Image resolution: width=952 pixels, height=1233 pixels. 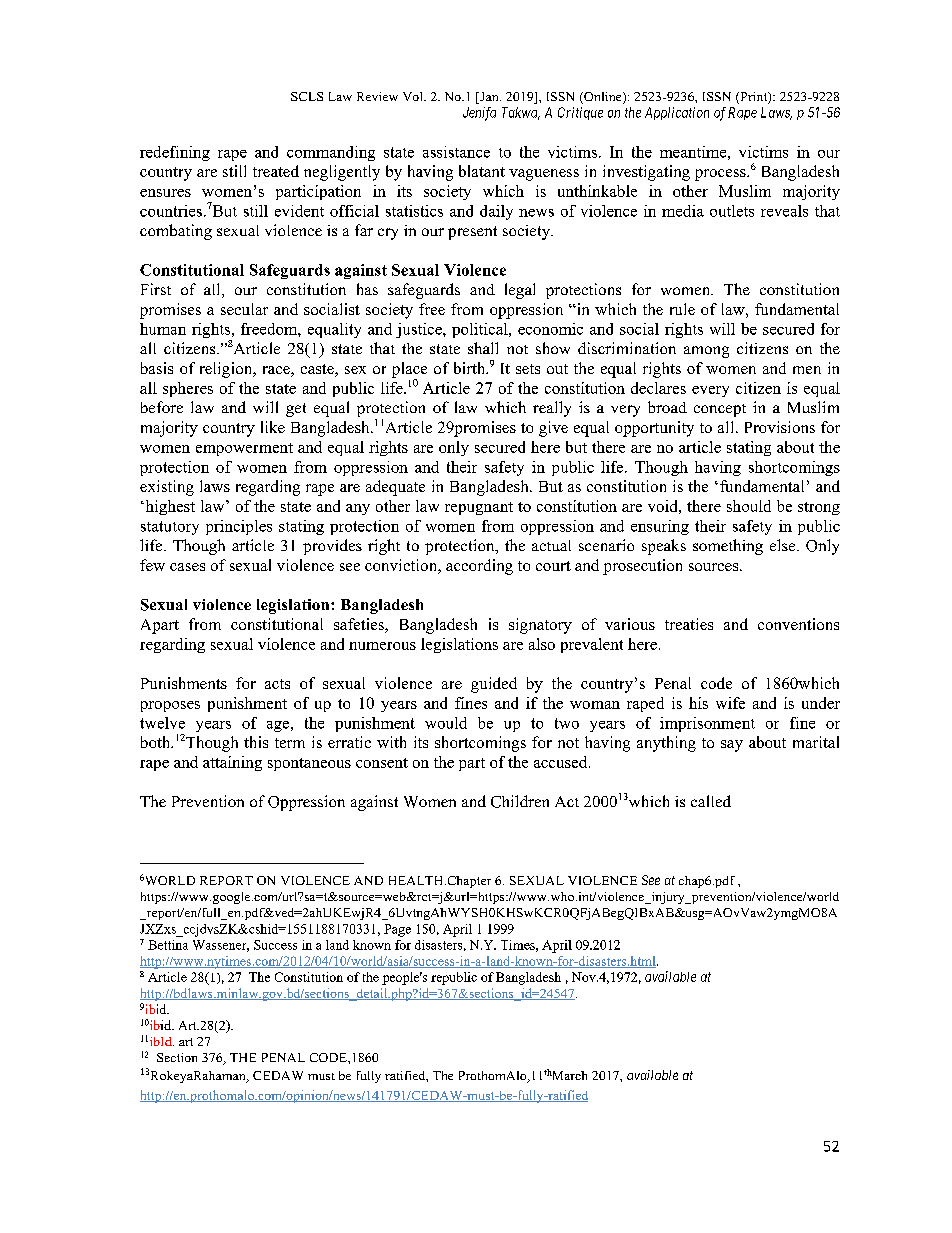 I want to click on Application, so click(x=677, y=113).
